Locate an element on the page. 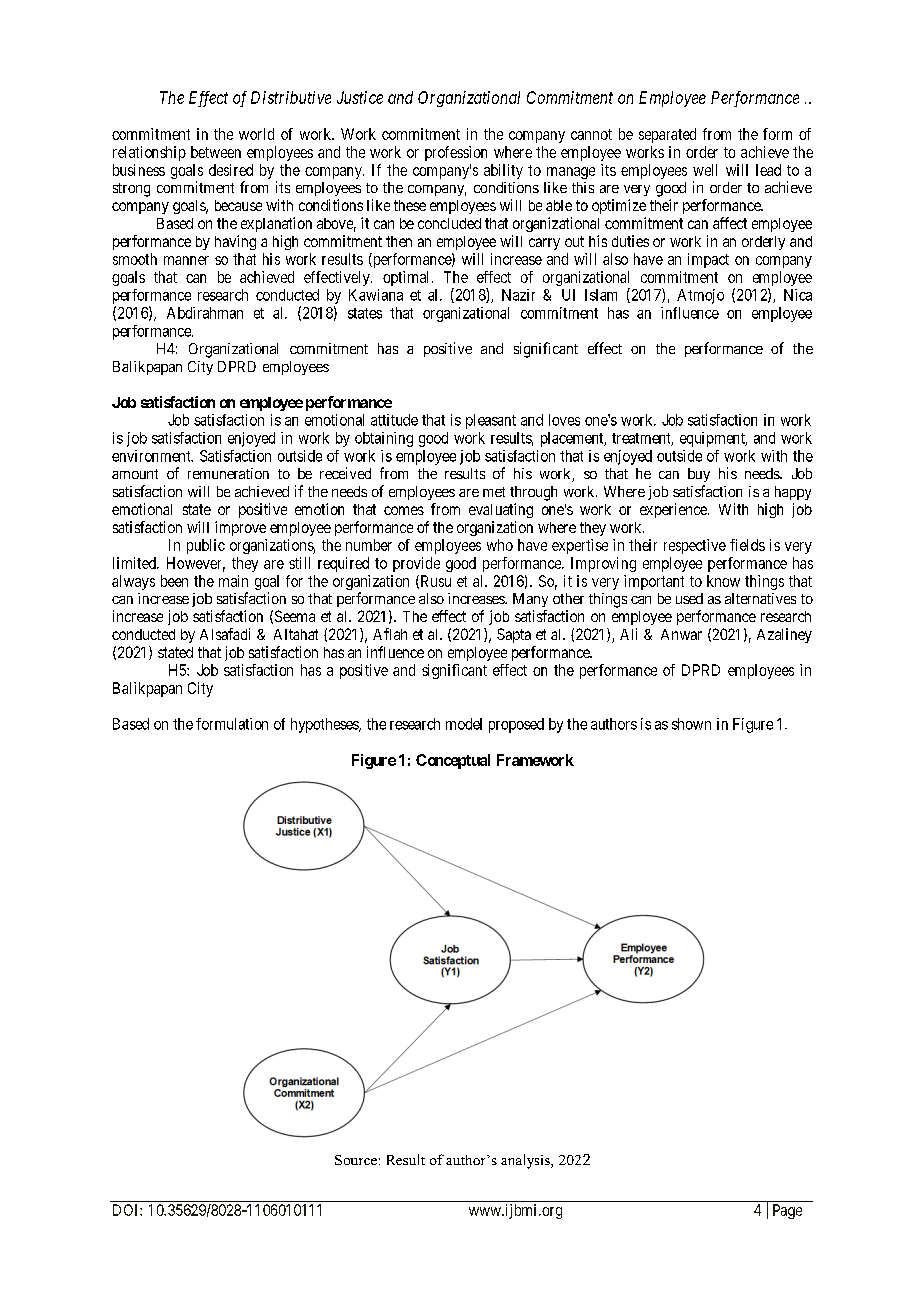 This page has width=924, height=1308. buy is located at coordinates (699, 475).
